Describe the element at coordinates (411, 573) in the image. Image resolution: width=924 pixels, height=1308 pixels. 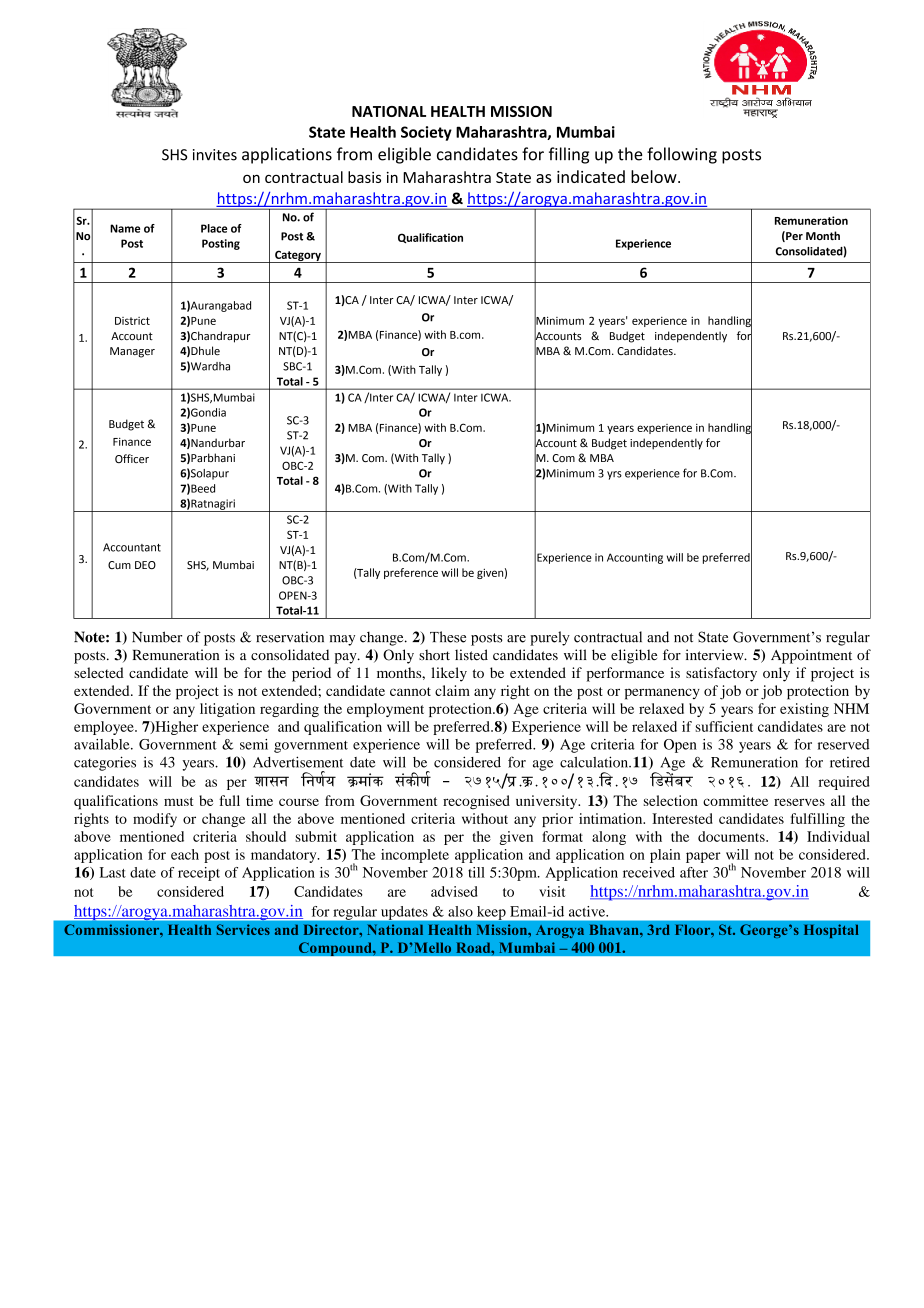
I see `preference` at that location.
